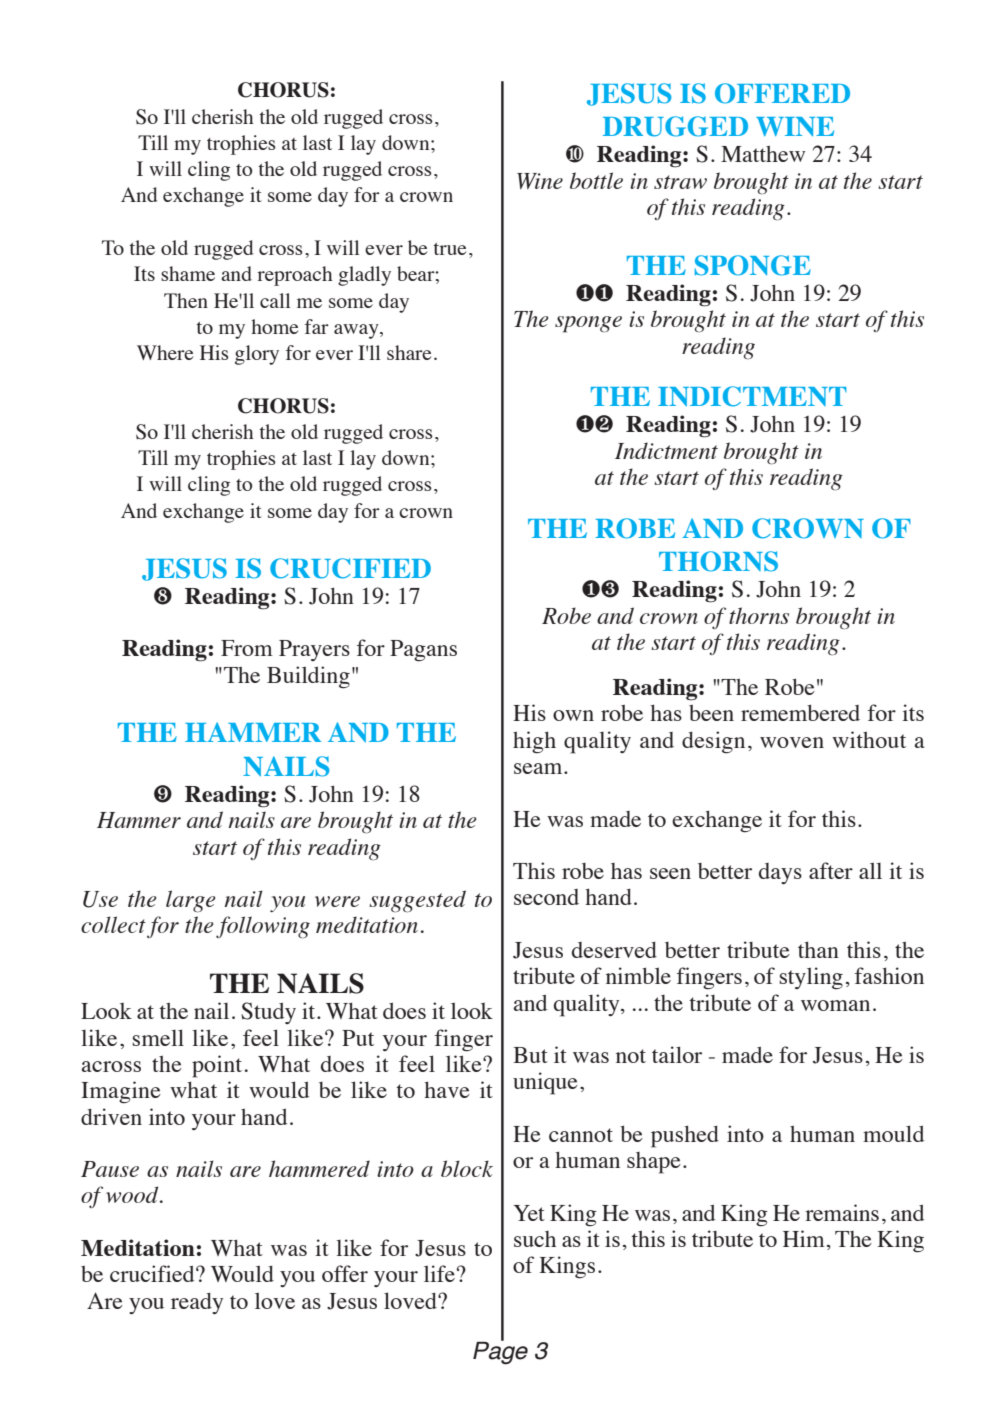 The height and width of the screenshot is (1422, 1006). I want to click on Pagans, so click(423, 651).
